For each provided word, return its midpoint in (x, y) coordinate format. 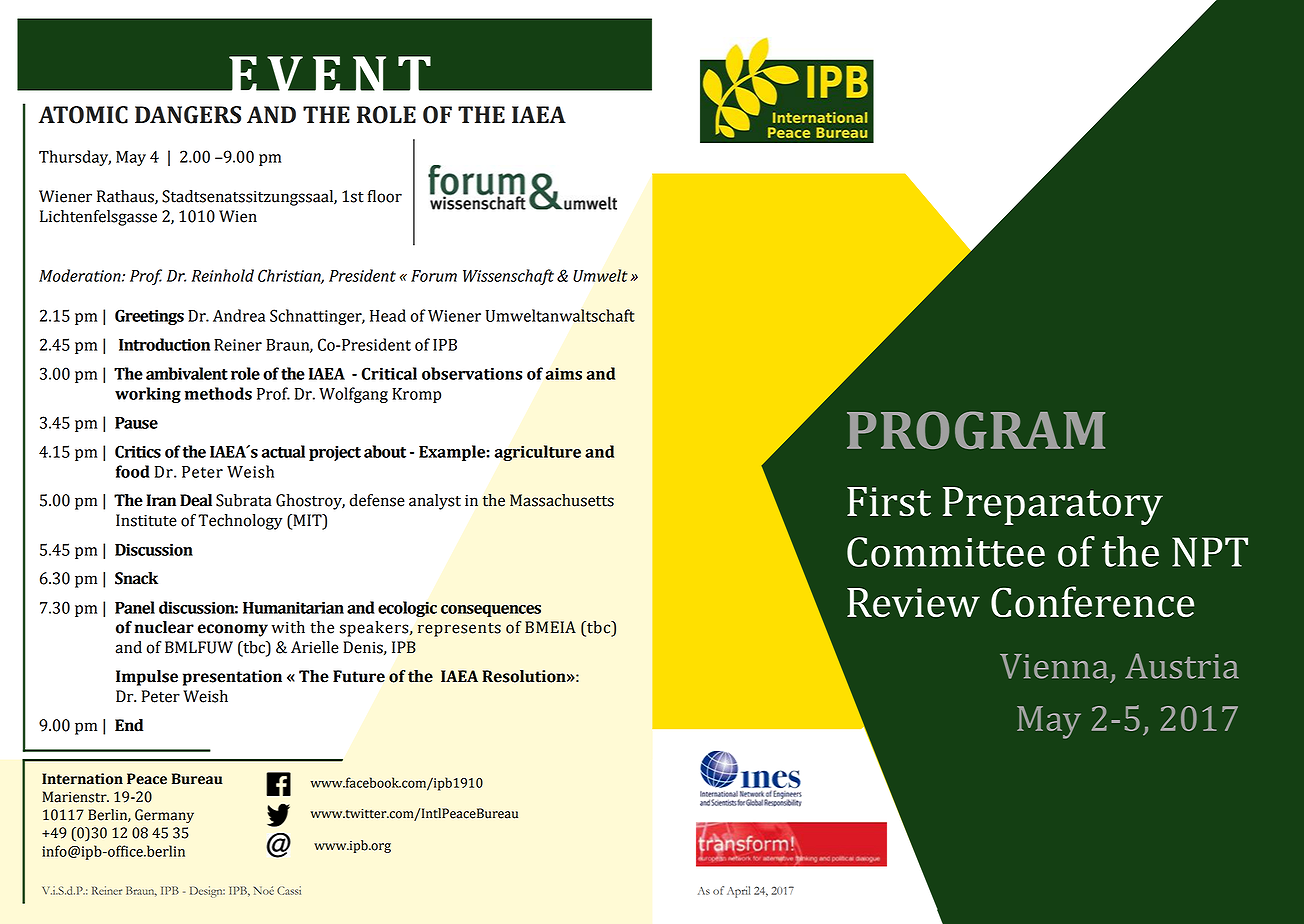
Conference (1092, 601)
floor (385, 196)
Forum (434, 276)
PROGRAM (976, 430)
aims (563, 373)
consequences (491, 611)
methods (218, 393)
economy (233, 630)
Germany (164, 816)
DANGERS (188, 115)
